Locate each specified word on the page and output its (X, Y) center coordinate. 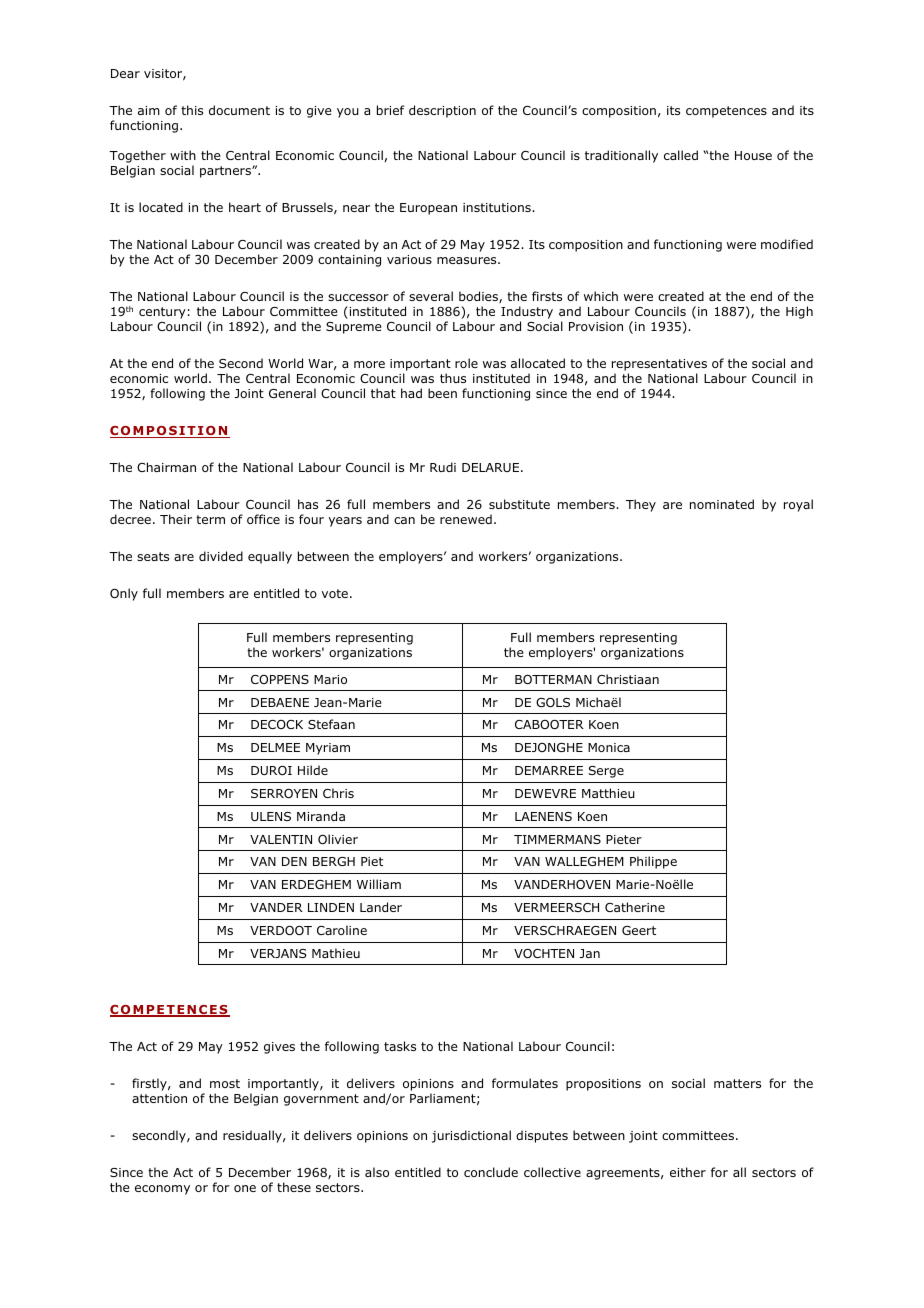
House (753, 155)
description (442, 111)
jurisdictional (471, 1136)
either (688, 1172)
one (245, 1188)
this (192, 110)
